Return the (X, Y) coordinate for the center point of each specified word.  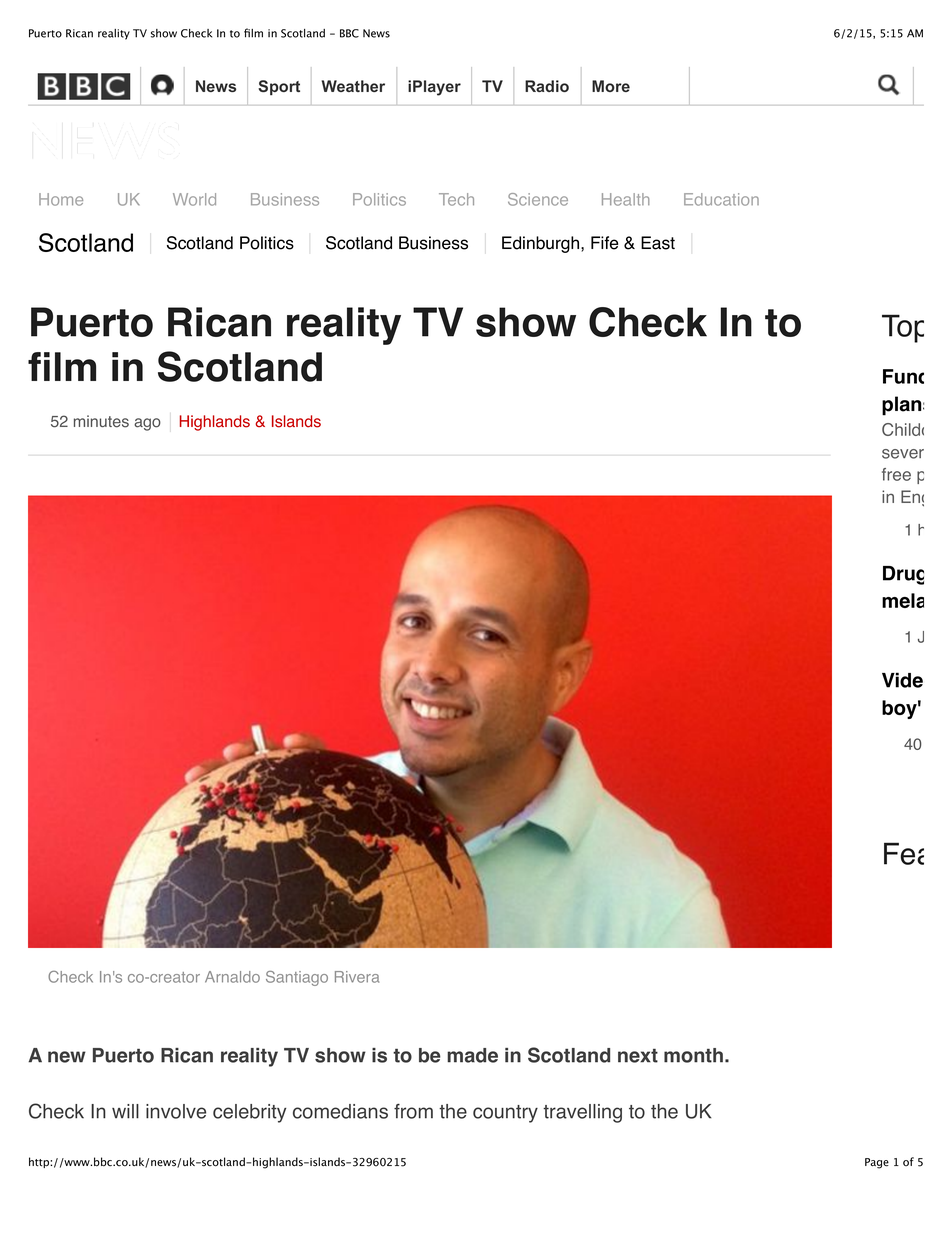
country (505, 1114)
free (896, 474)
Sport (279, 87)
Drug (903, 575)
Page (877, 1163)
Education (721, 199)
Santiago (297, 978)
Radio (547, 86)
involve (176, 1111)
